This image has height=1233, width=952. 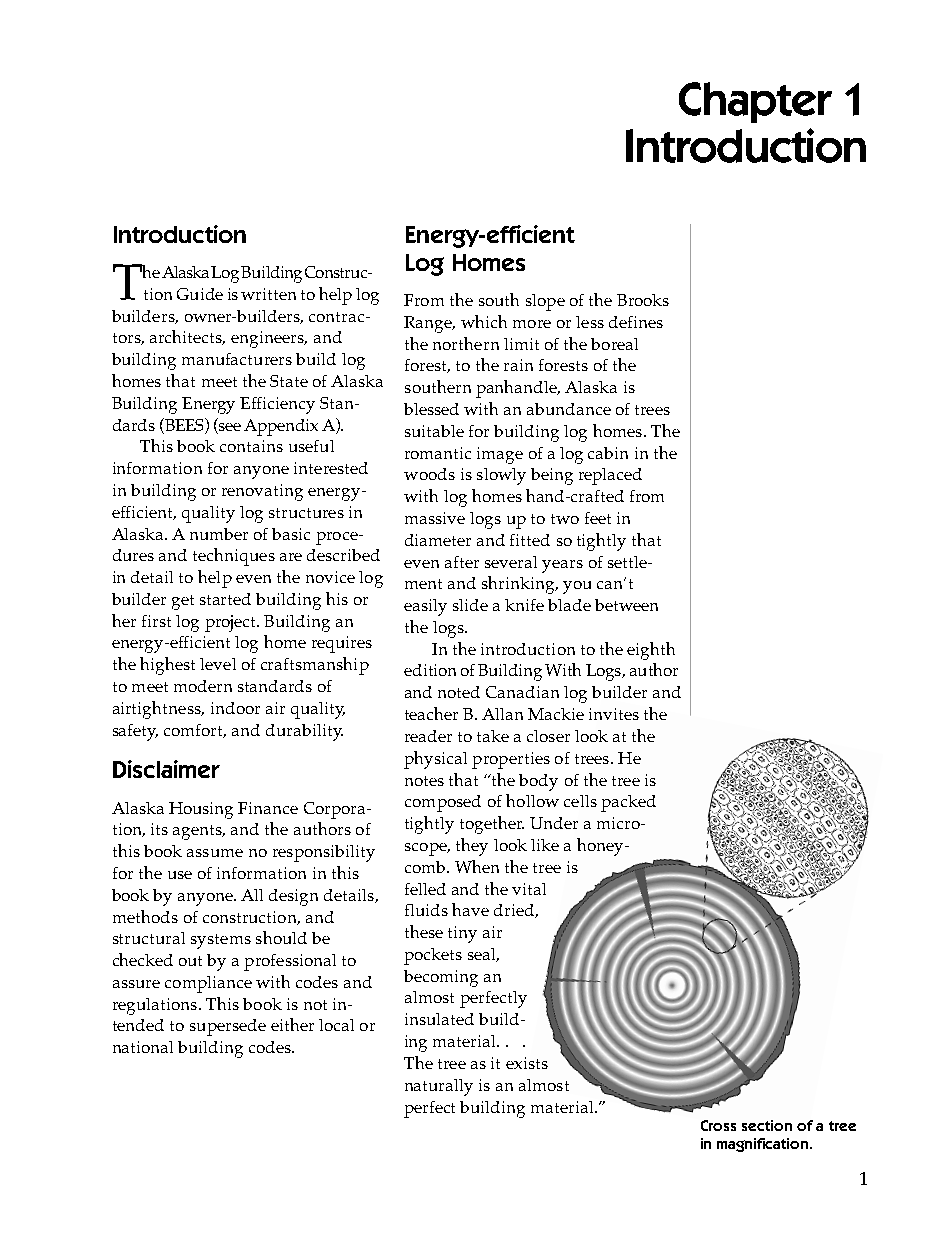 I want to click on written, so click(x=268, y=294).
